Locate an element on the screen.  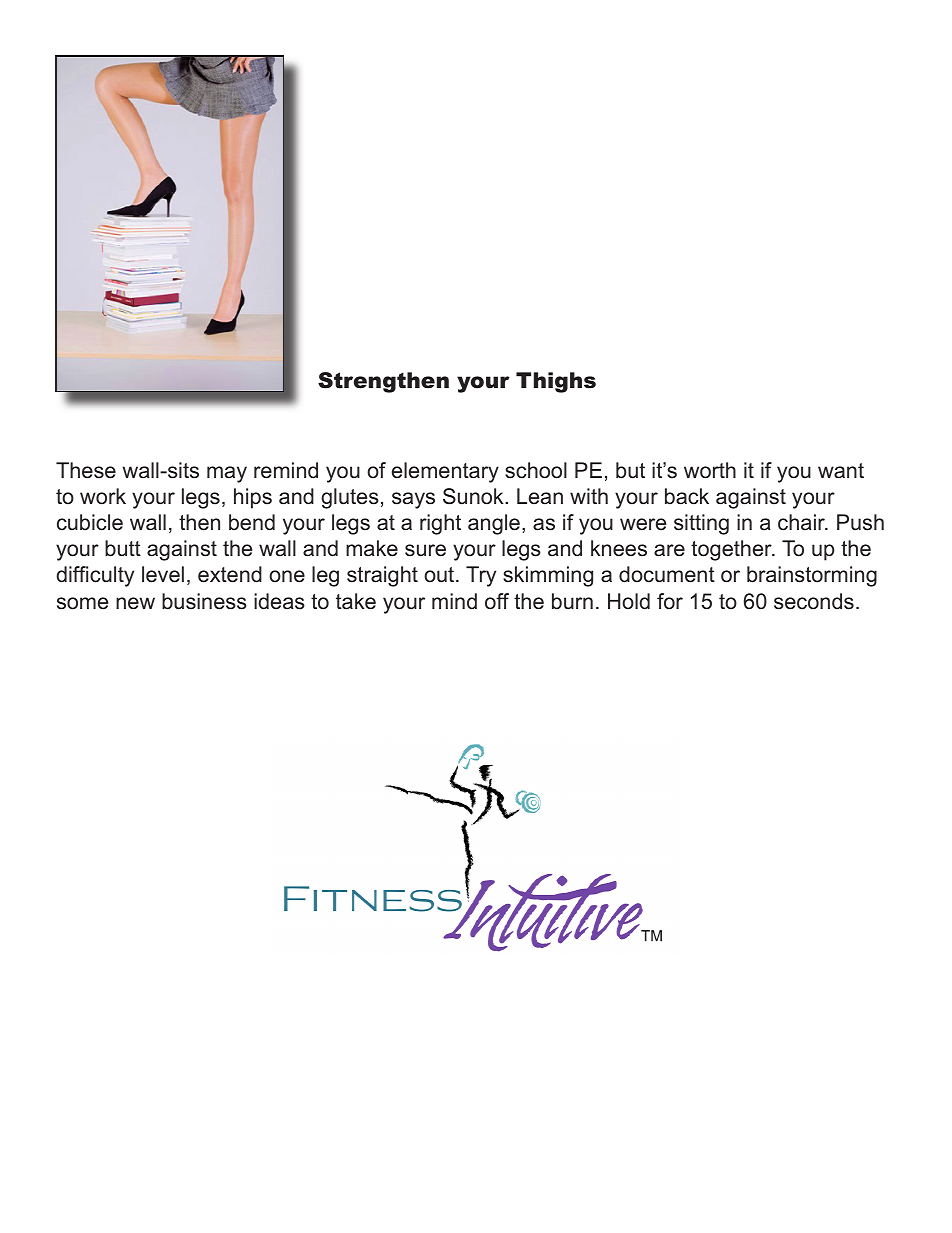
off is located at coordinates (497, 601).
